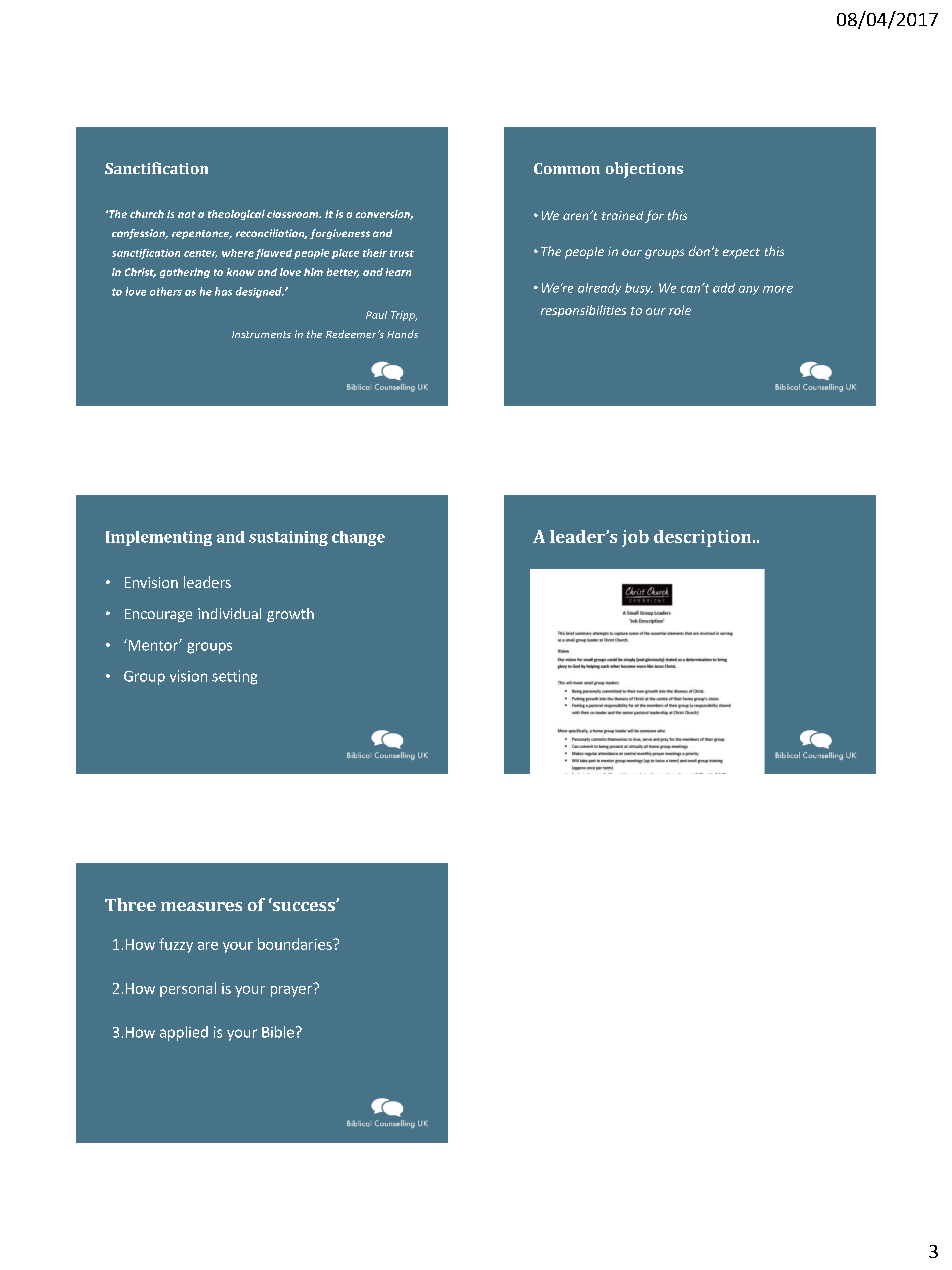 Image resolution: width=952 pixels, height=1270 pixels. I want to click on trust, so click(402, 253).
